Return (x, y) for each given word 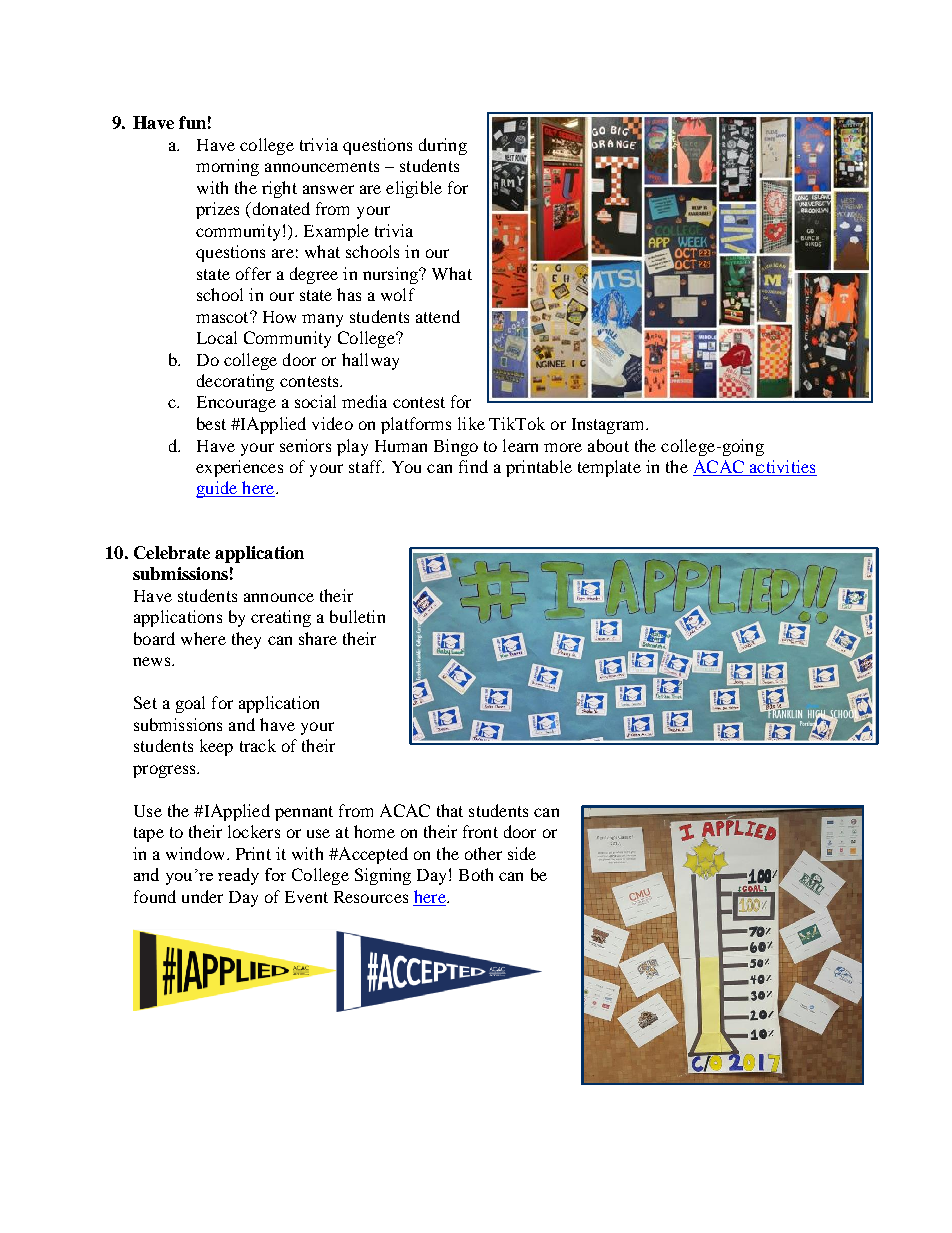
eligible (414, 189)
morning (227, 167)
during (443, 146)
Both (476, 874)
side (522, 853)
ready (238, 876)
